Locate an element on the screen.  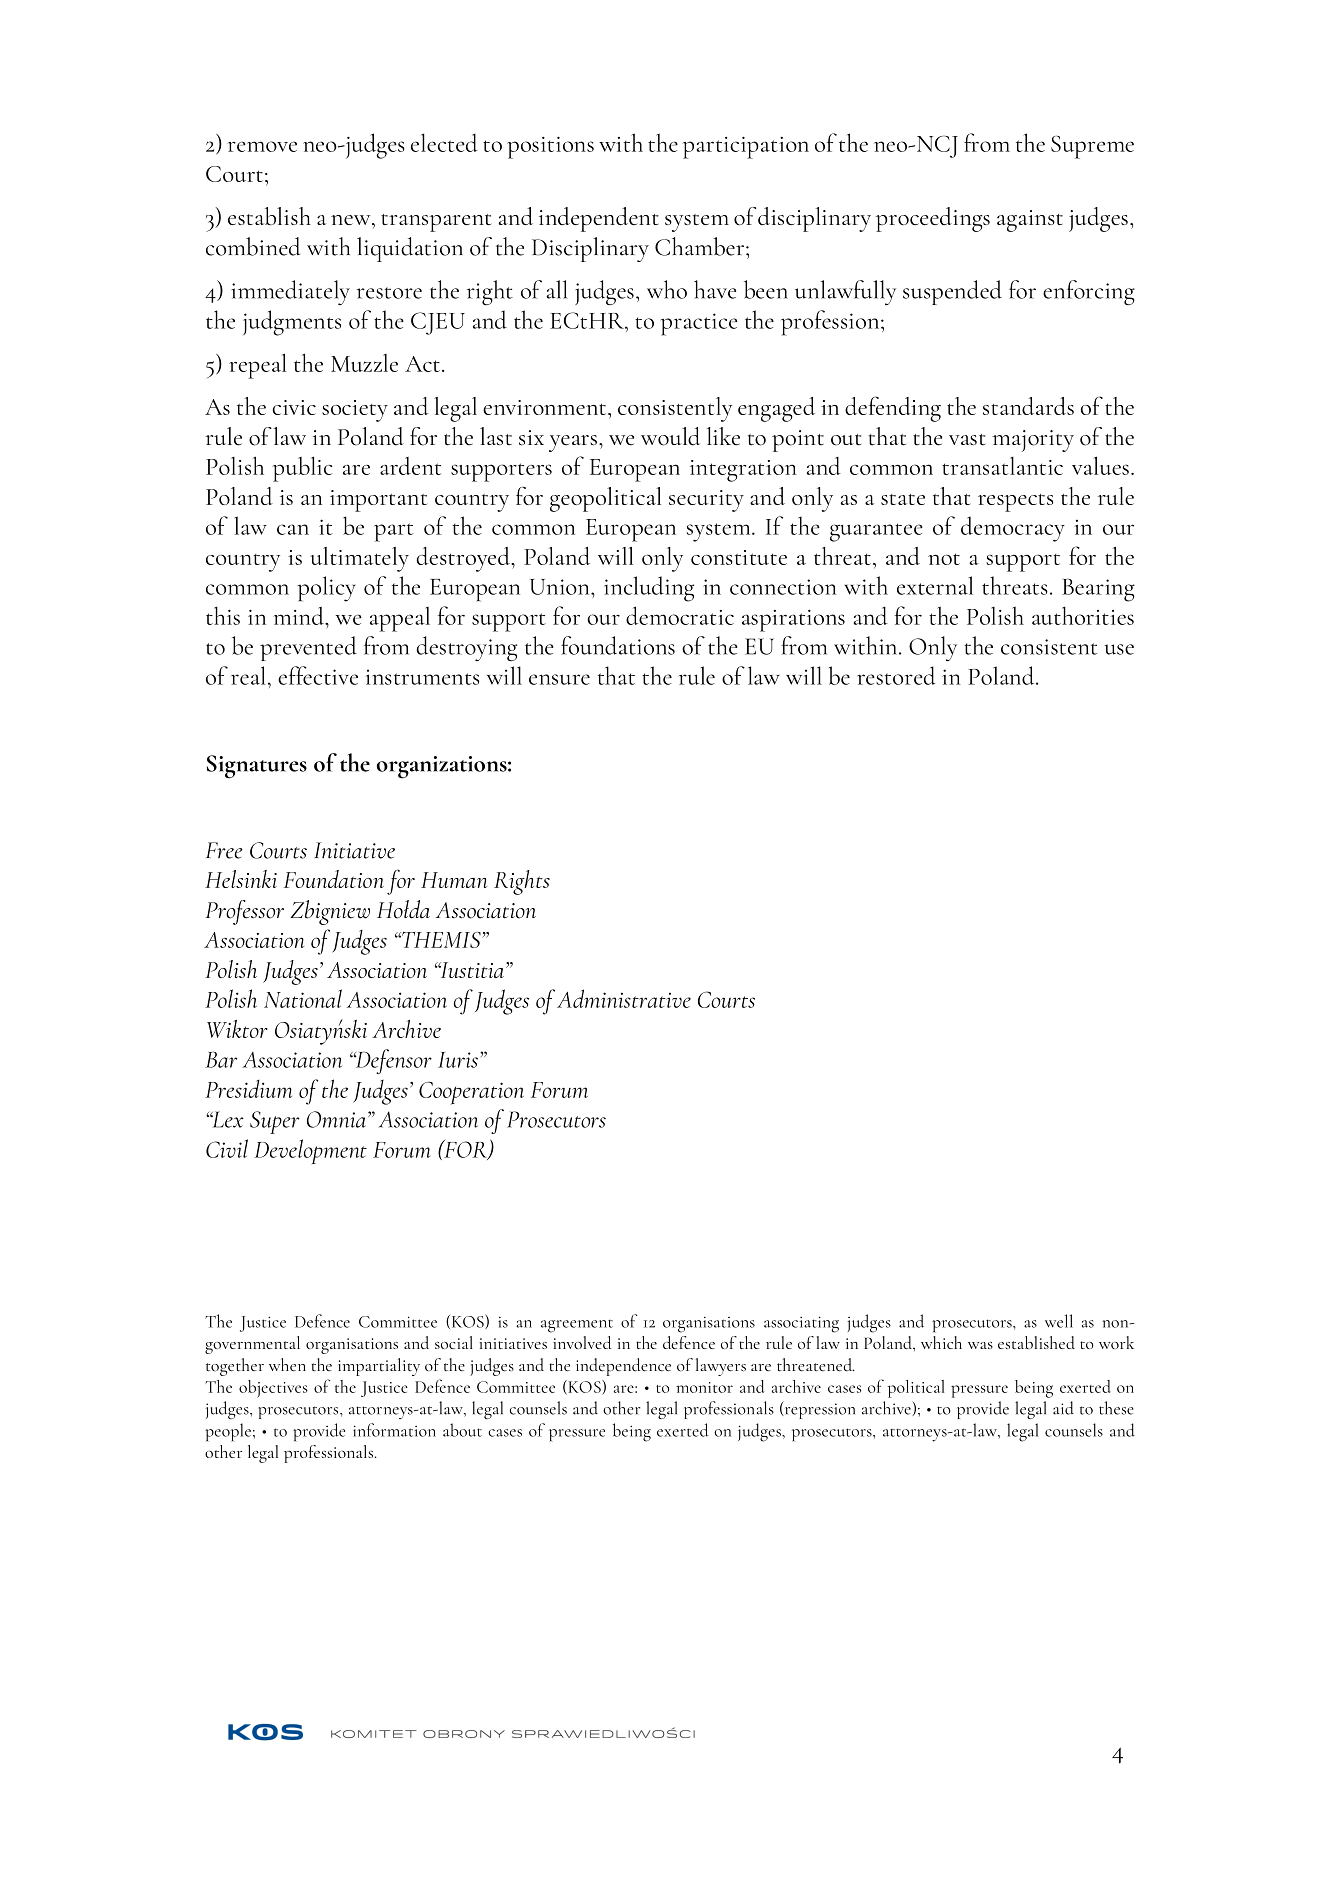
security is located at coordinates (706, 501).
